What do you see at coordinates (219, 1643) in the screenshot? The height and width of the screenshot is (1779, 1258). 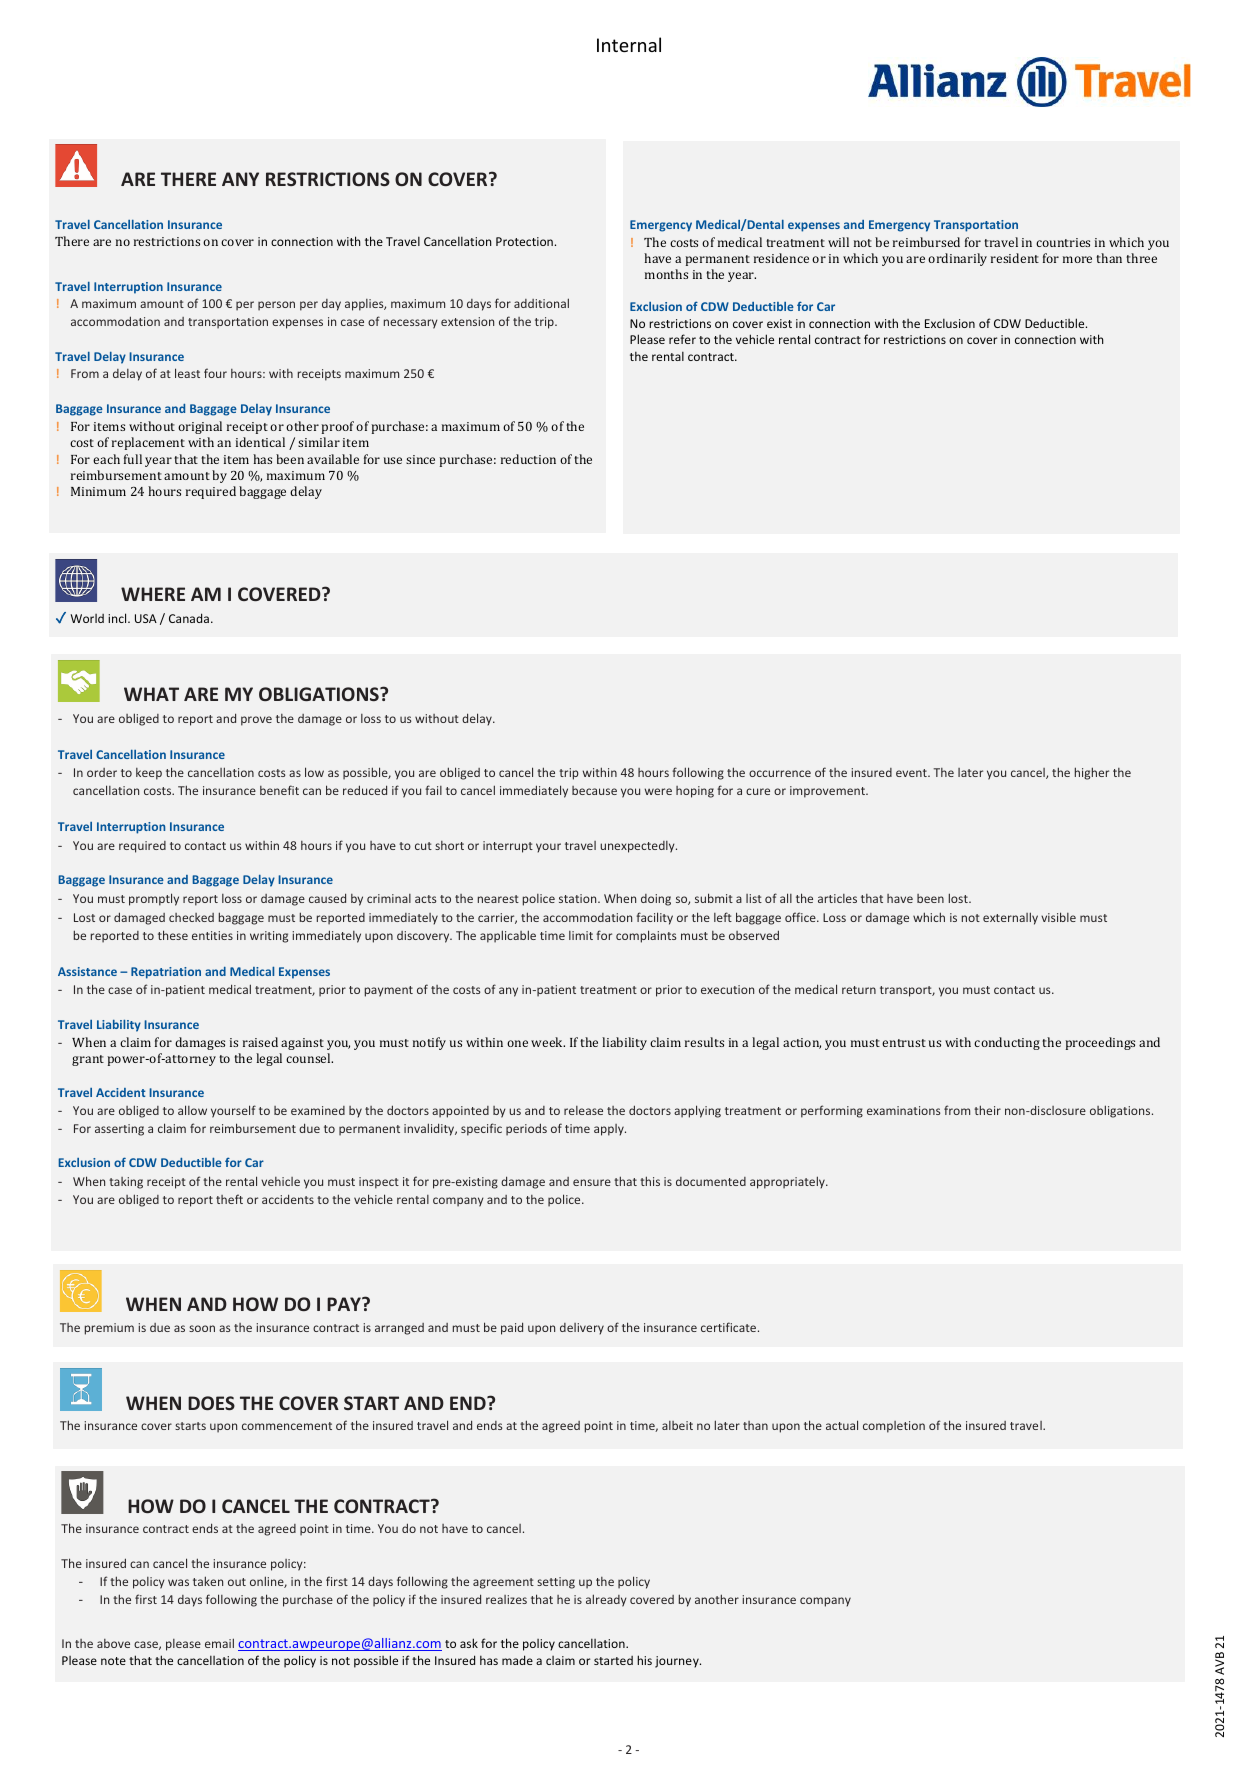 I see `email` at bounding box center [219, 1643].
